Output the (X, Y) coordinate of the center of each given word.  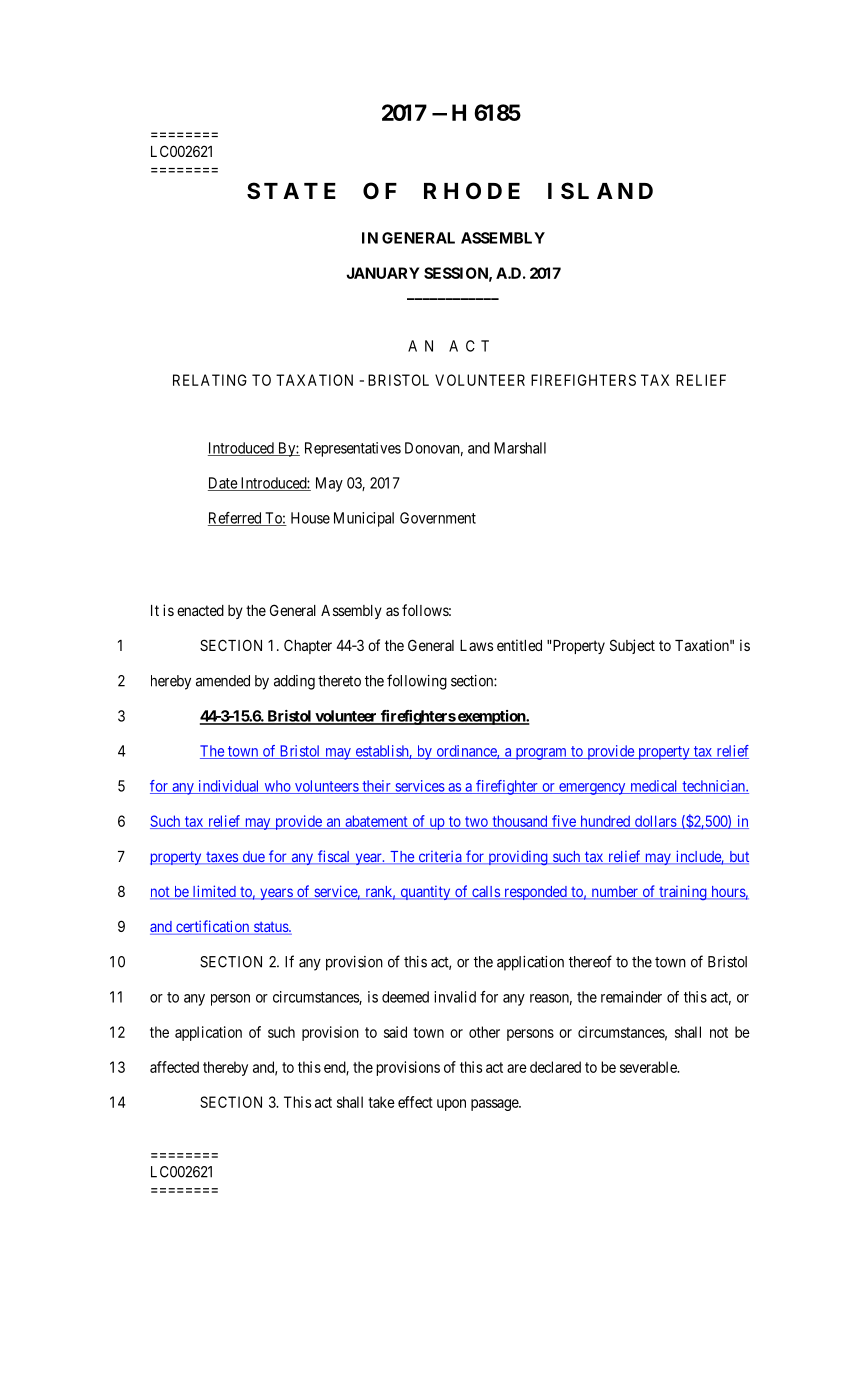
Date (223, 484)
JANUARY (382, 273)
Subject (632, 646)
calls (486, 892)
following (417, 682)
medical (654, 787)
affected (174, 1067)
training (683, 892)
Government (438, 518)
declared (555, 1067)
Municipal (364, 519)
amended (223, 681)
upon (451, 1105)
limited (214, 892)
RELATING (210, 380)
